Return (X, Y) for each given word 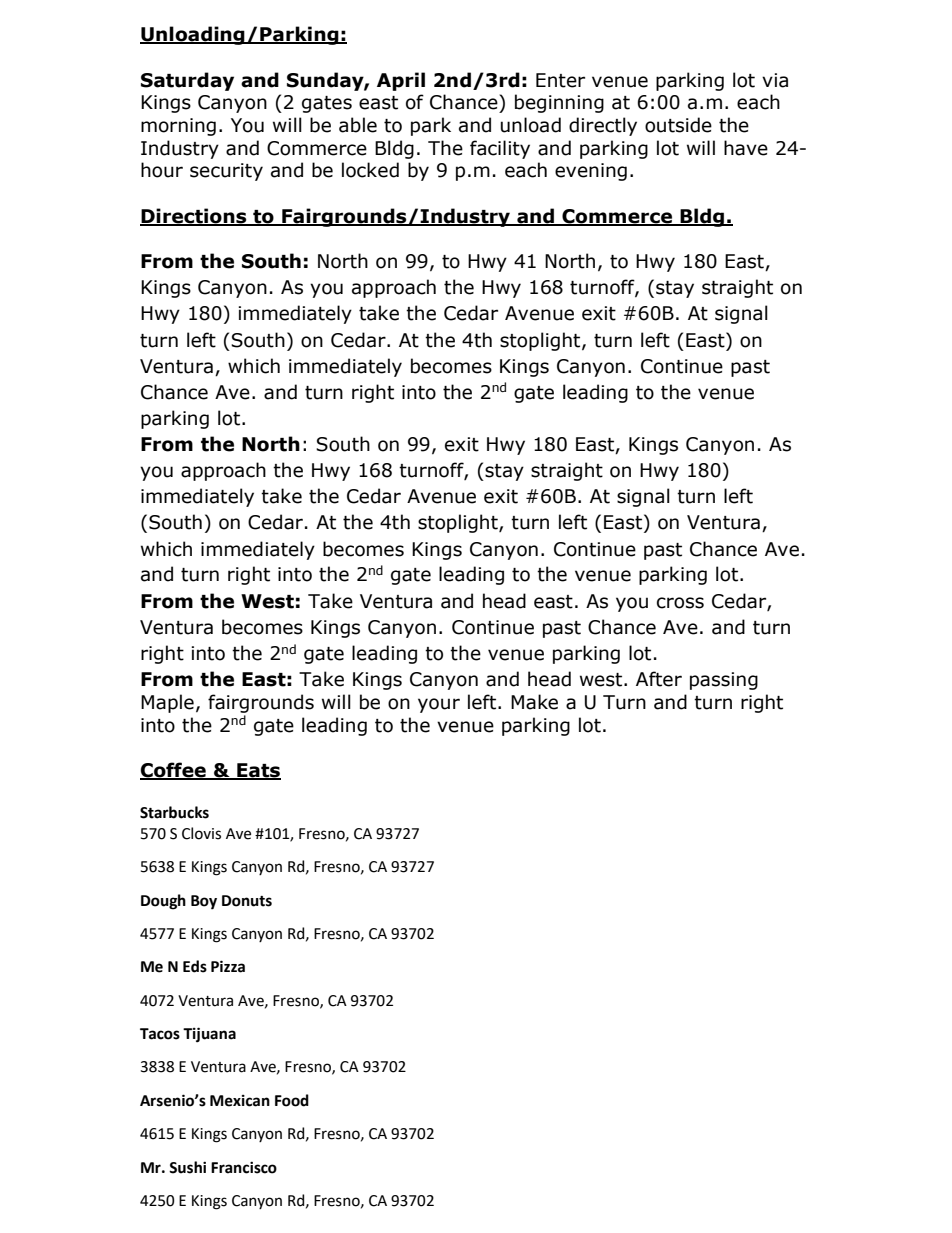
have (746, 148)
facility (500, 149)
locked (370, 170)
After (659, 679)
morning (178, 127)
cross (680, 603)
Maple (167, 703)
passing (724, 681)
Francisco (244, 1167)
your (439, 705)
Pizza (228, 966)
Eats (258, 771)
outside (678, 125)
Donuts (247, 901)
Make (534, 702)
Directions (194, 216)
